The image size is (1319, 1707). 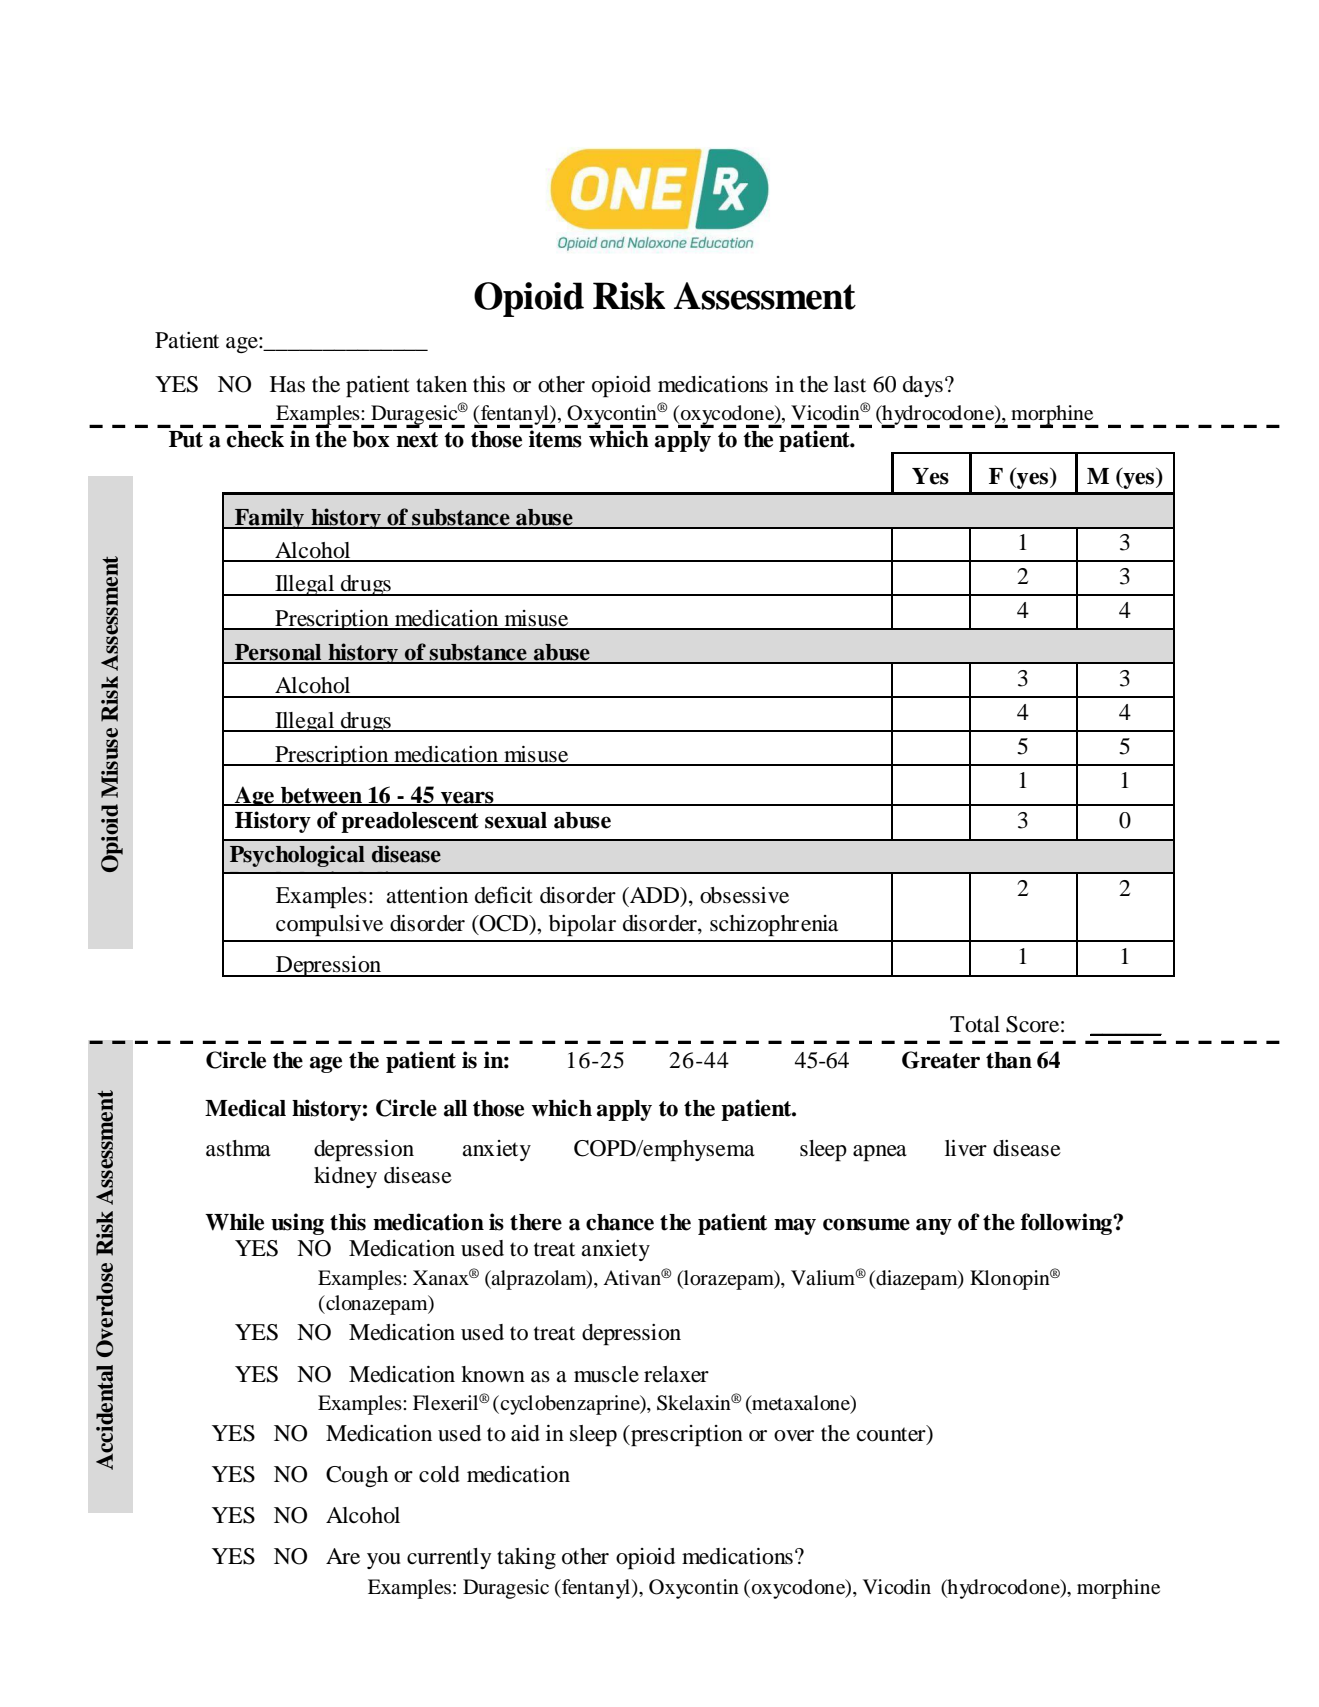 I want to click on Are, so click(x=343, y=1556).
